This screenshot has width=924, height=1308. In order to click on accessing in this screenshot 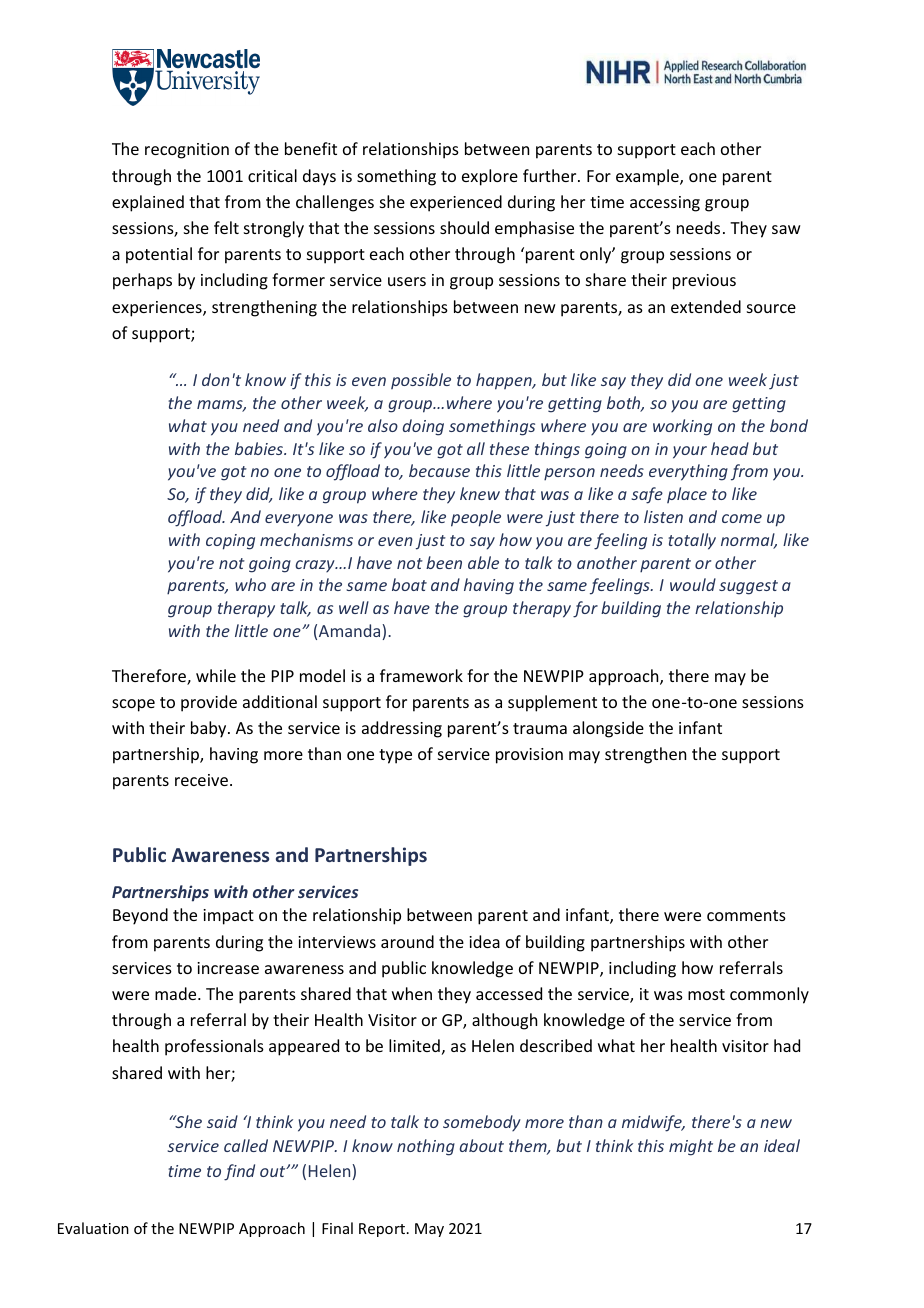, I will do `click(665, 204)`.
